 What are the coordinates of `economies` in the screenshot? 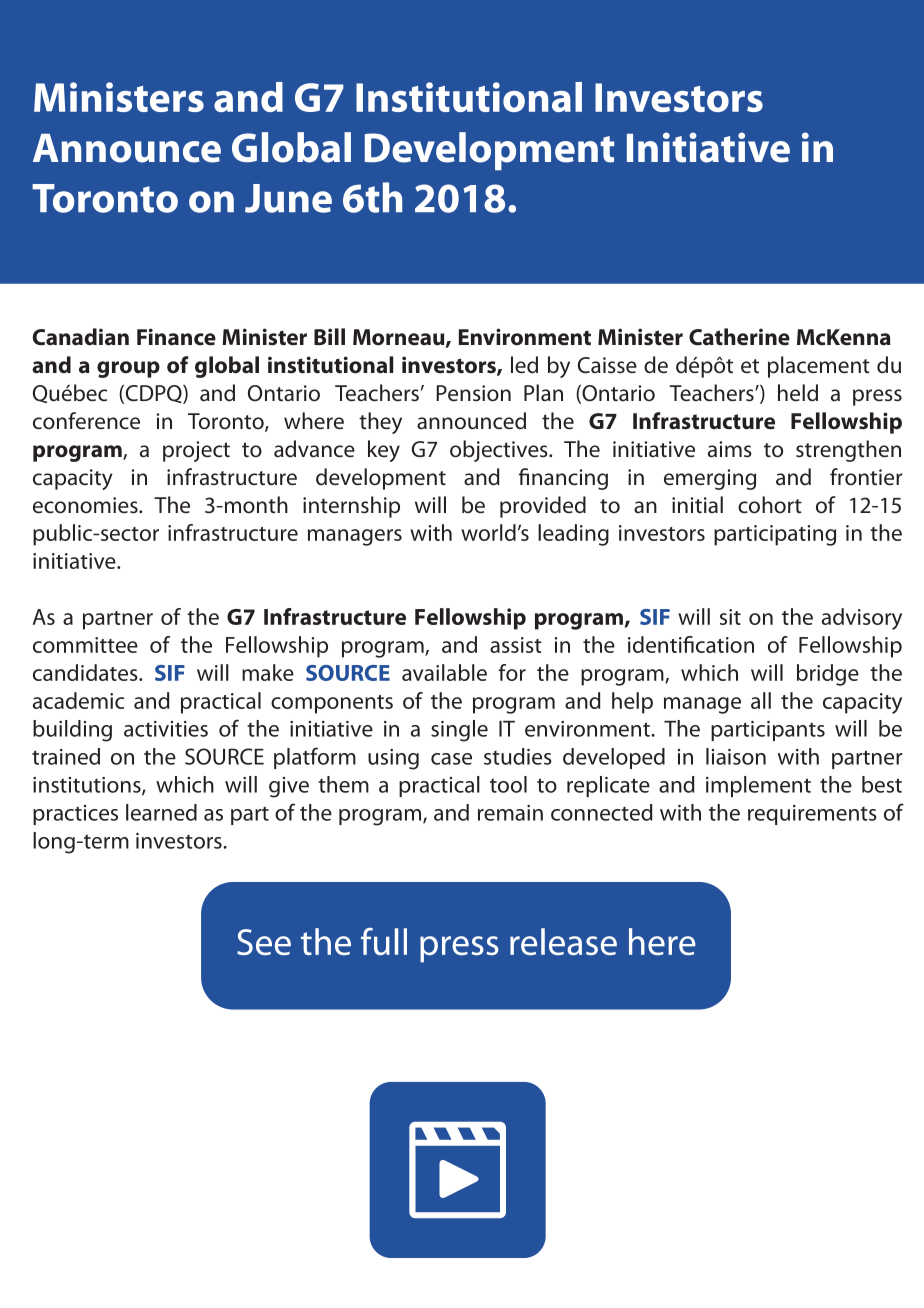 It's located at (86, 505).
